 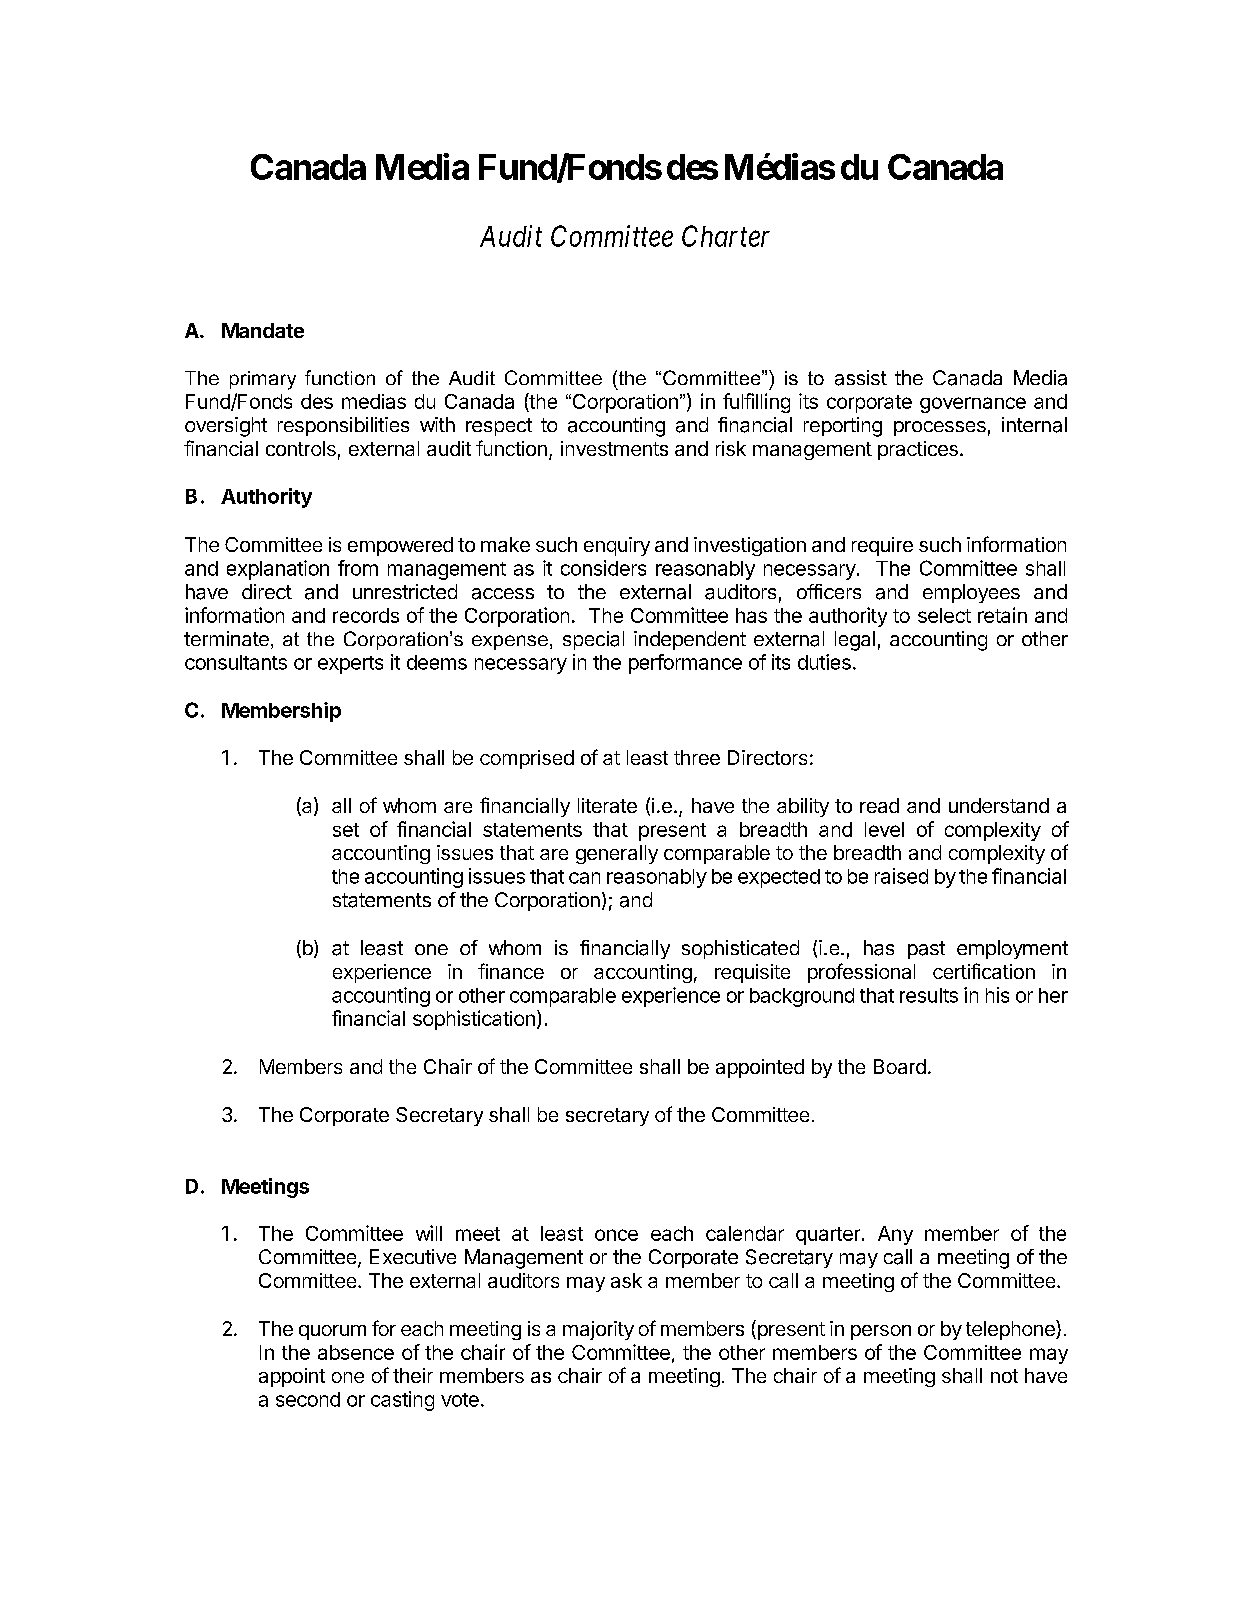 What do you see at coordinates (263, 330) in the document?
I see `Mandate` at bounding box center [263, 330].
